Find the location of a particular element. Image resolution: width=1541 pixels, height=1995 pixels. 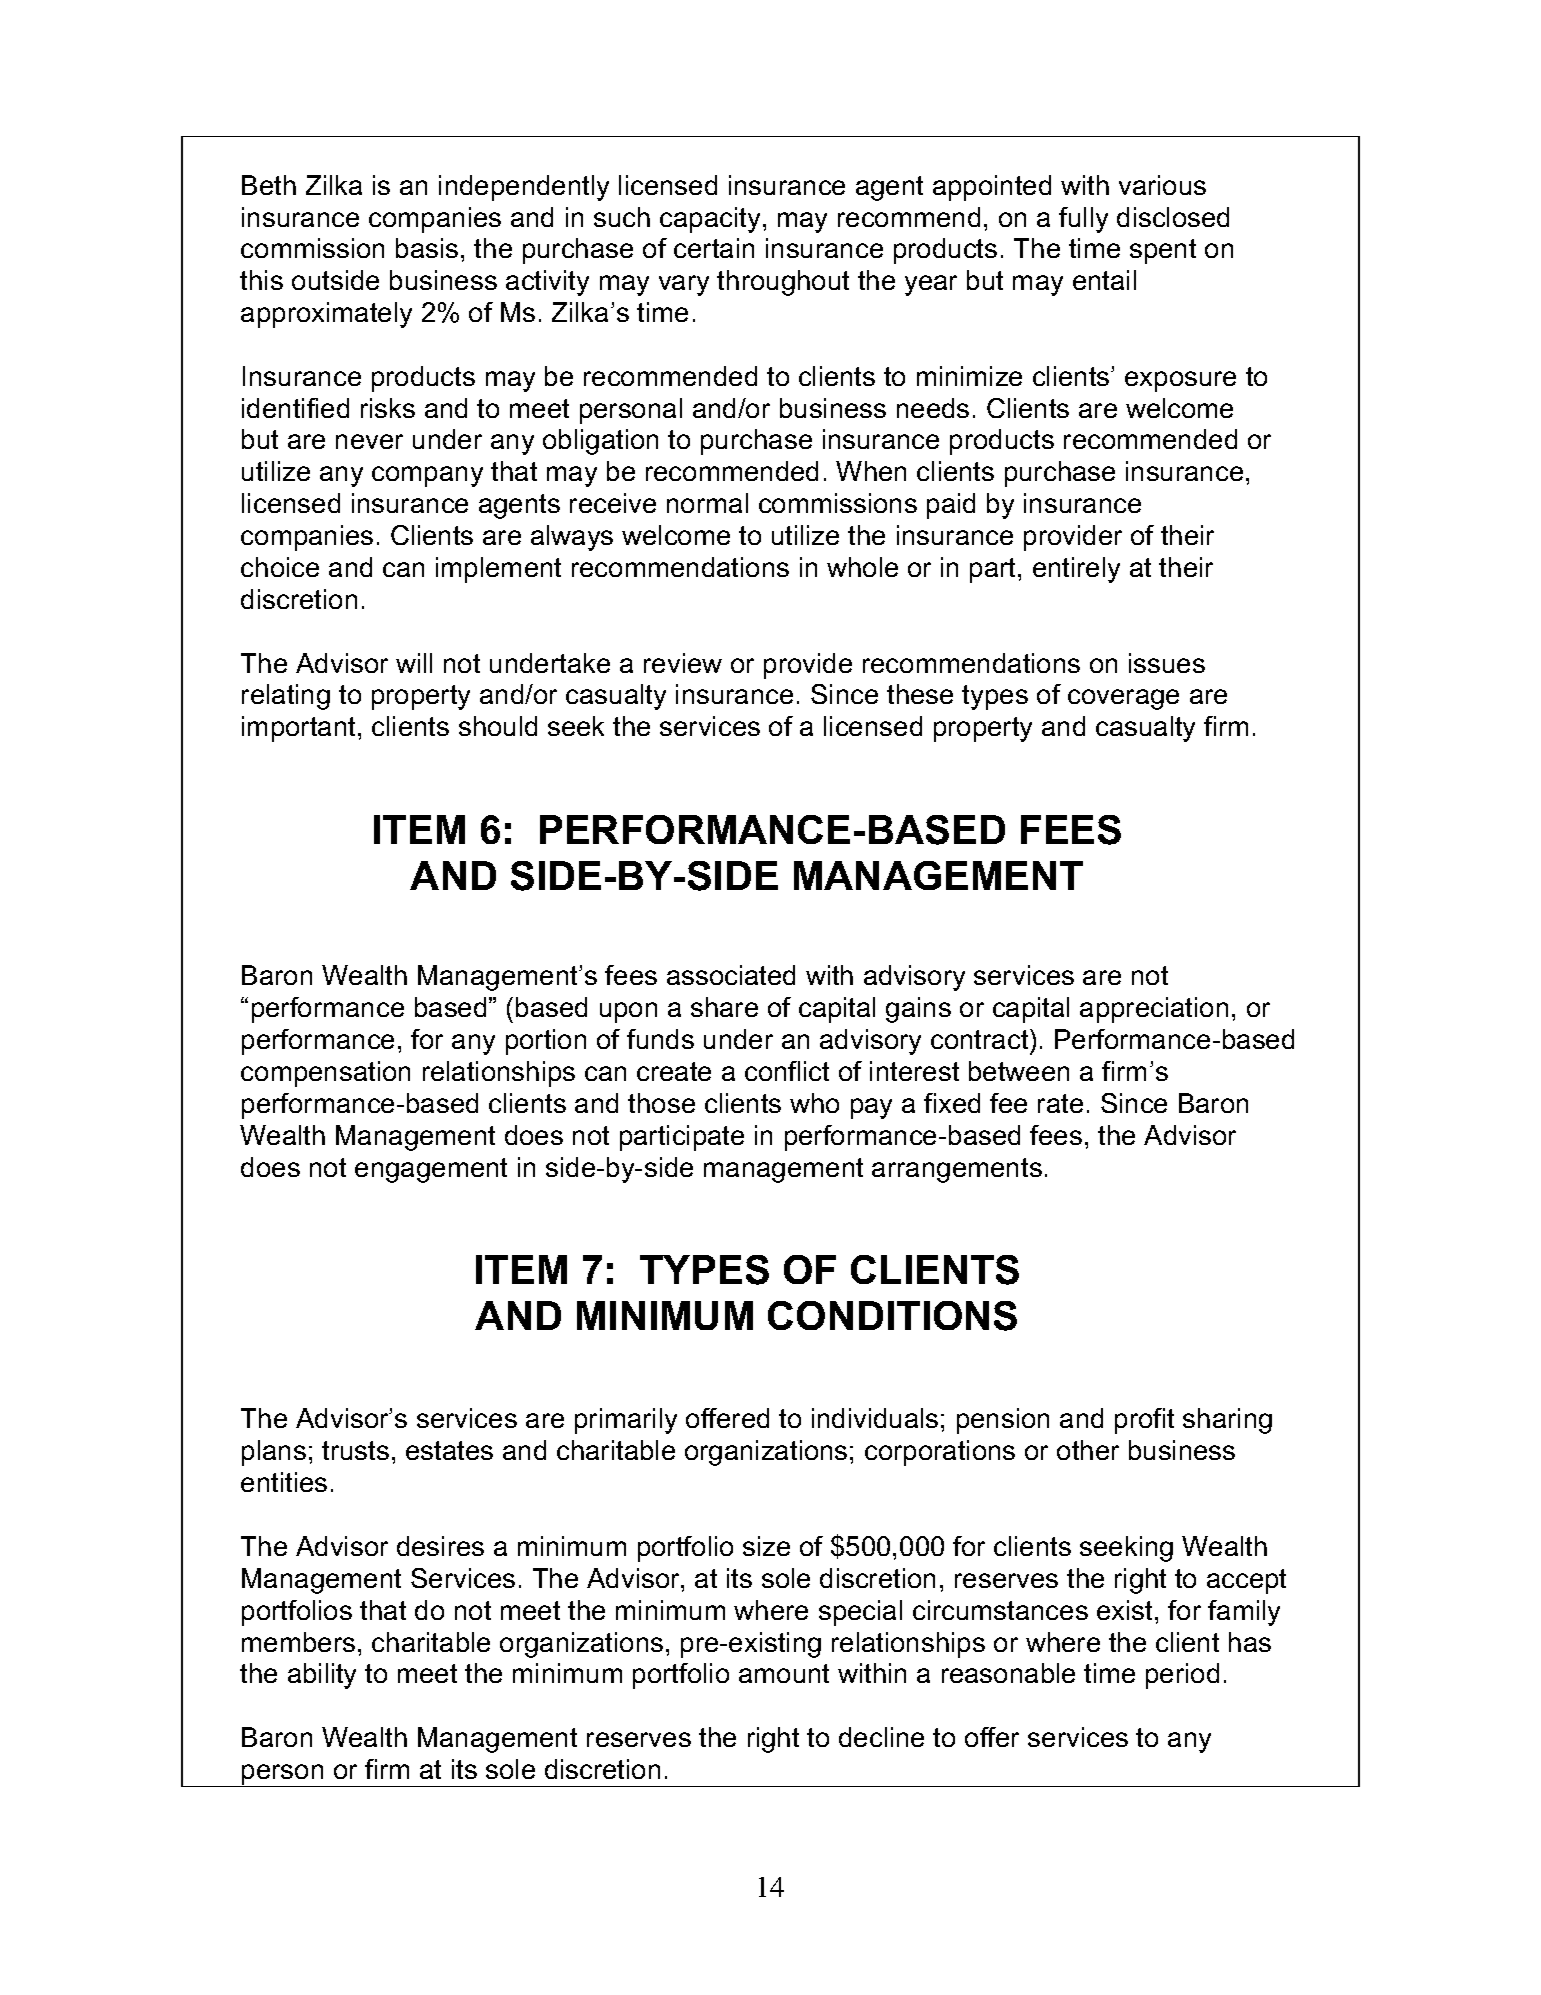

individuals is located at coordinates (875, 1418).
